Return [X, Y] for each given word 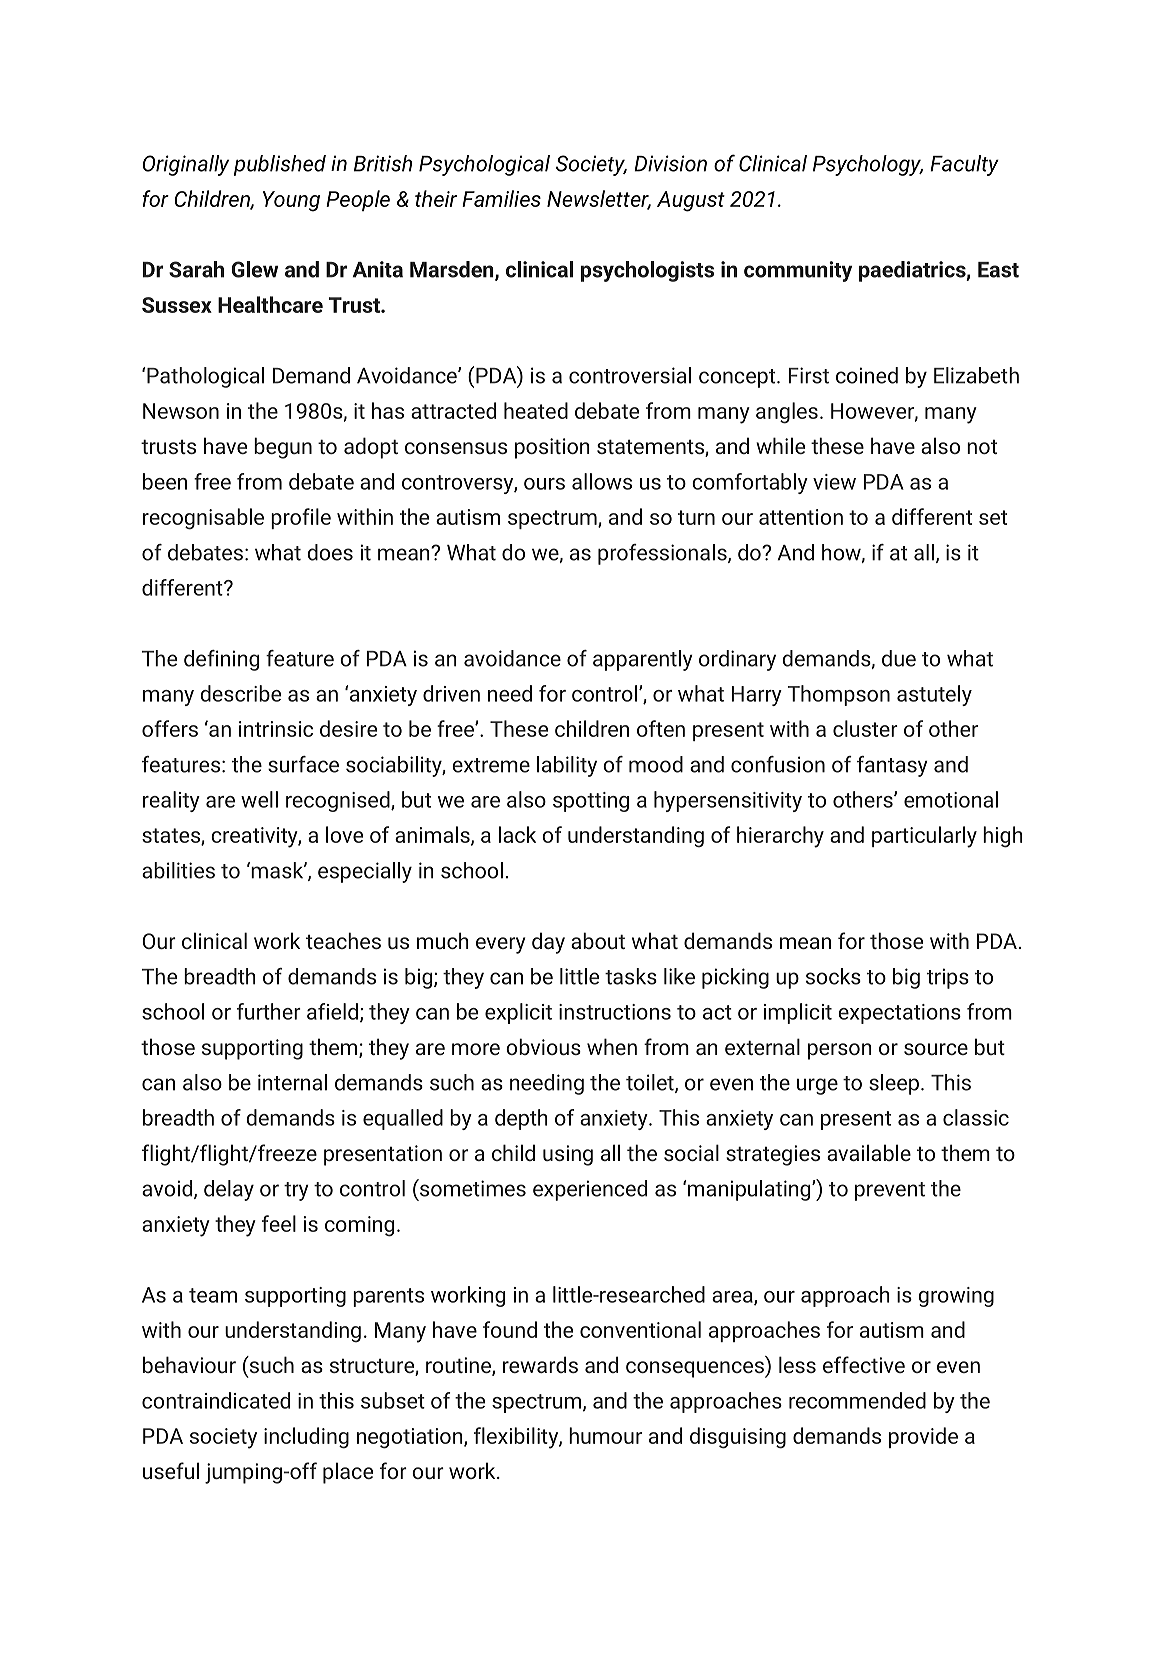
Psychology [868, 165]
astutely [934, 695]
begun [283, 448]
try [296, 1191]
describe [240, 693]
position [552, 448]
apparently [643, 660]
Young [291, 201]
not [982, 446]
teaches [343, 940]
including [306, 1438]
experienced [590, 1190]
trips [948, 978]
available [869, 1152]
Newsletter [599, 199]
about [598, 940]
